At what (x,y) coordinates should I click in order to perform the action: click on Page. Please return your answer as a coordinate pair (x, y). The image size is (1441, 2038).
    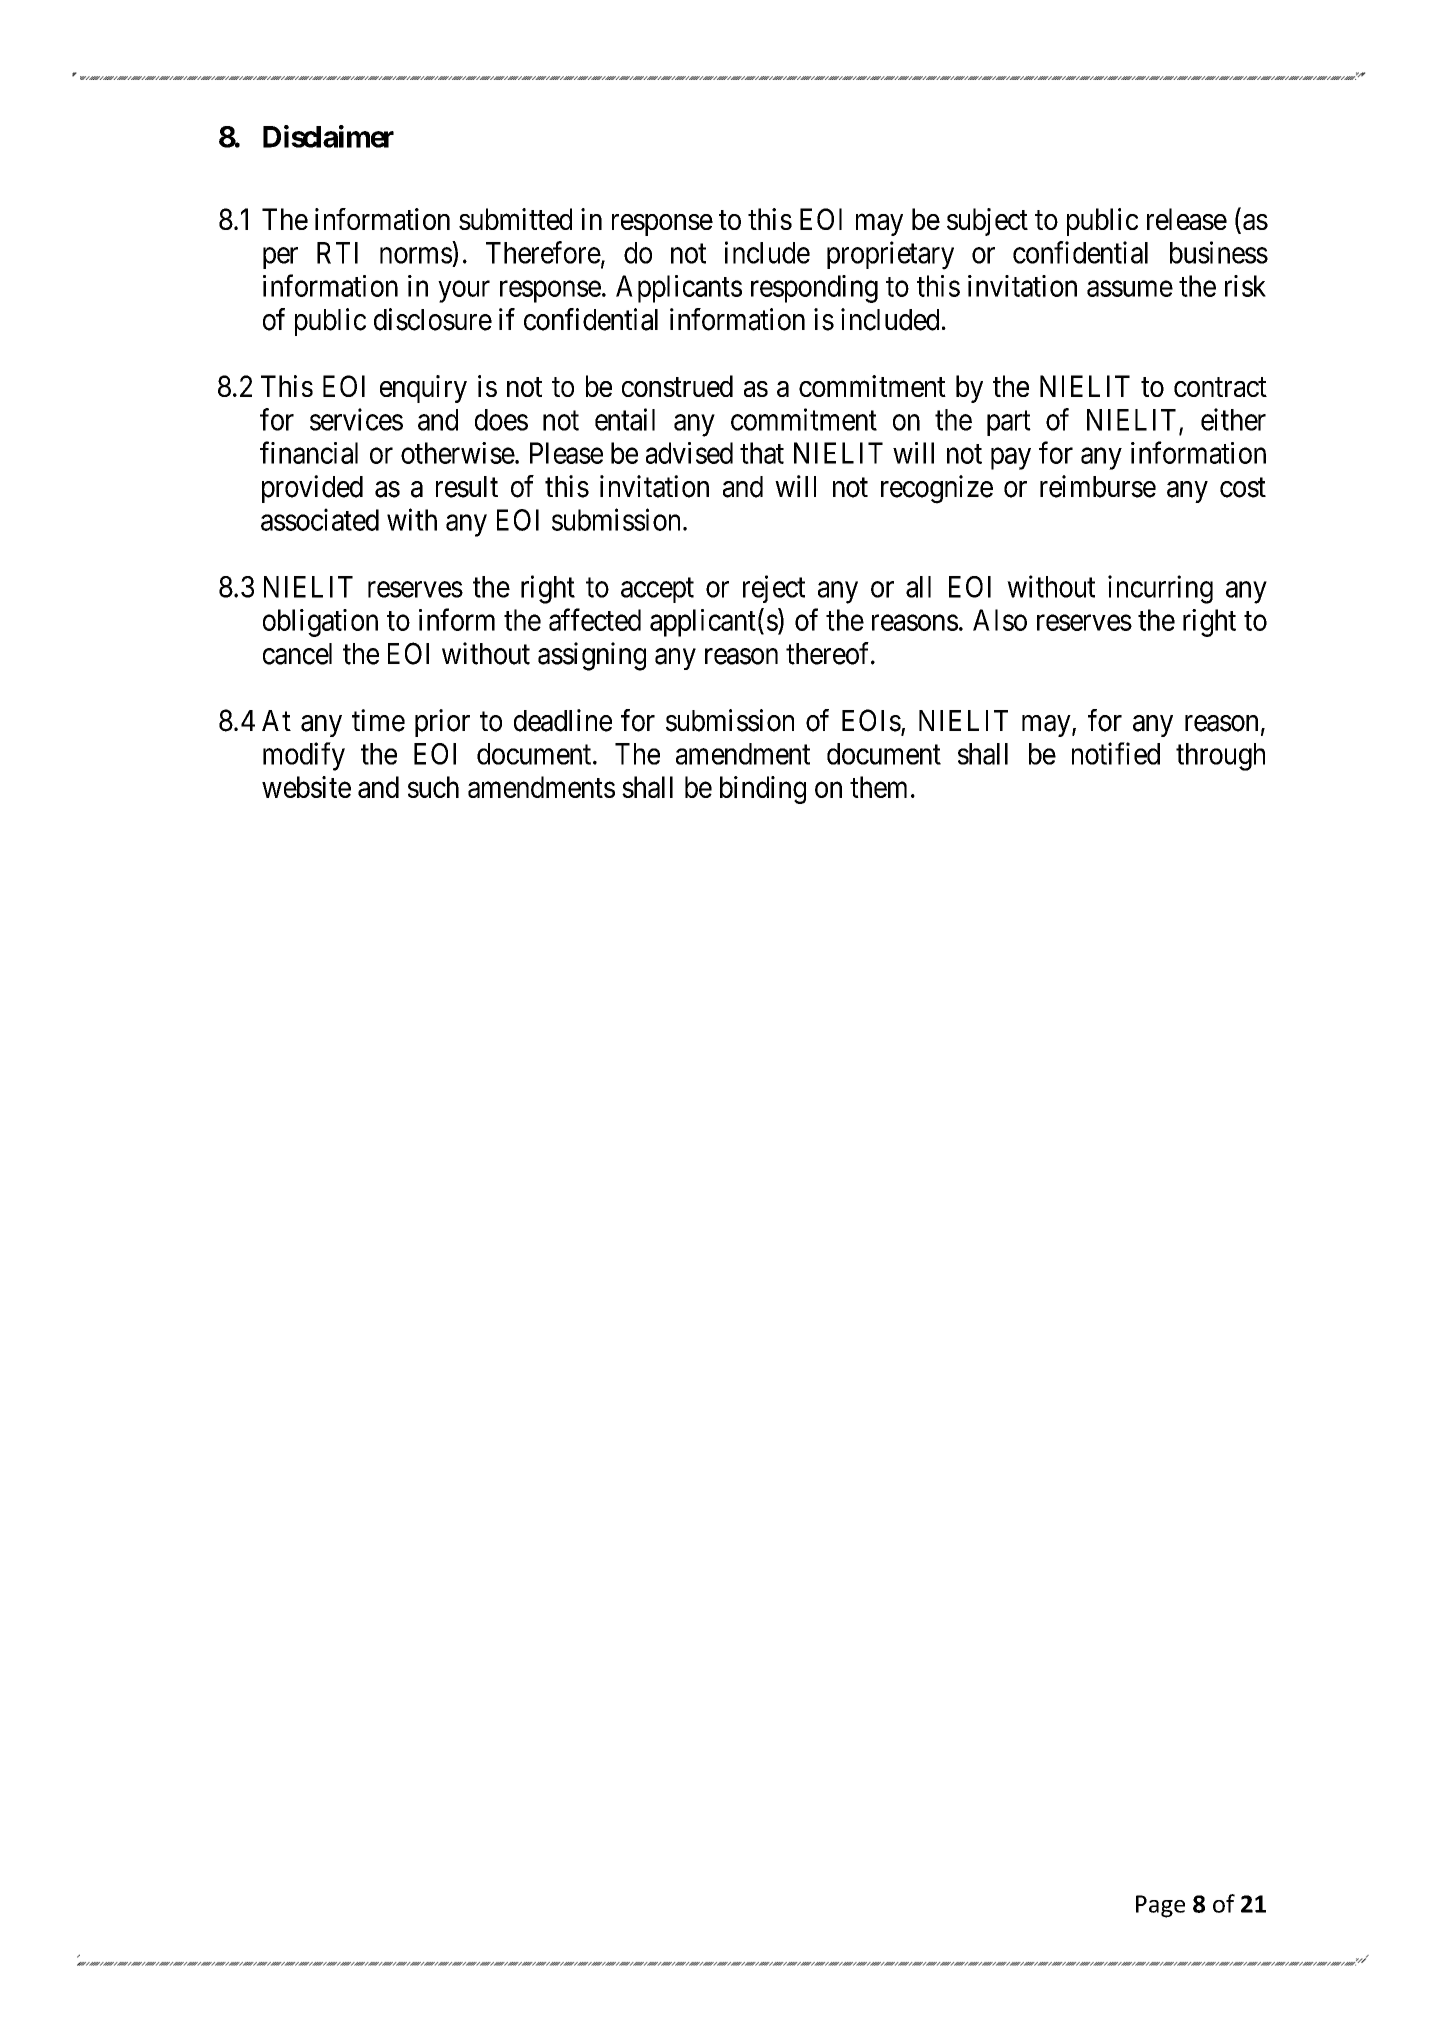
    Looking at the image, I should click on (1160, 1906).
